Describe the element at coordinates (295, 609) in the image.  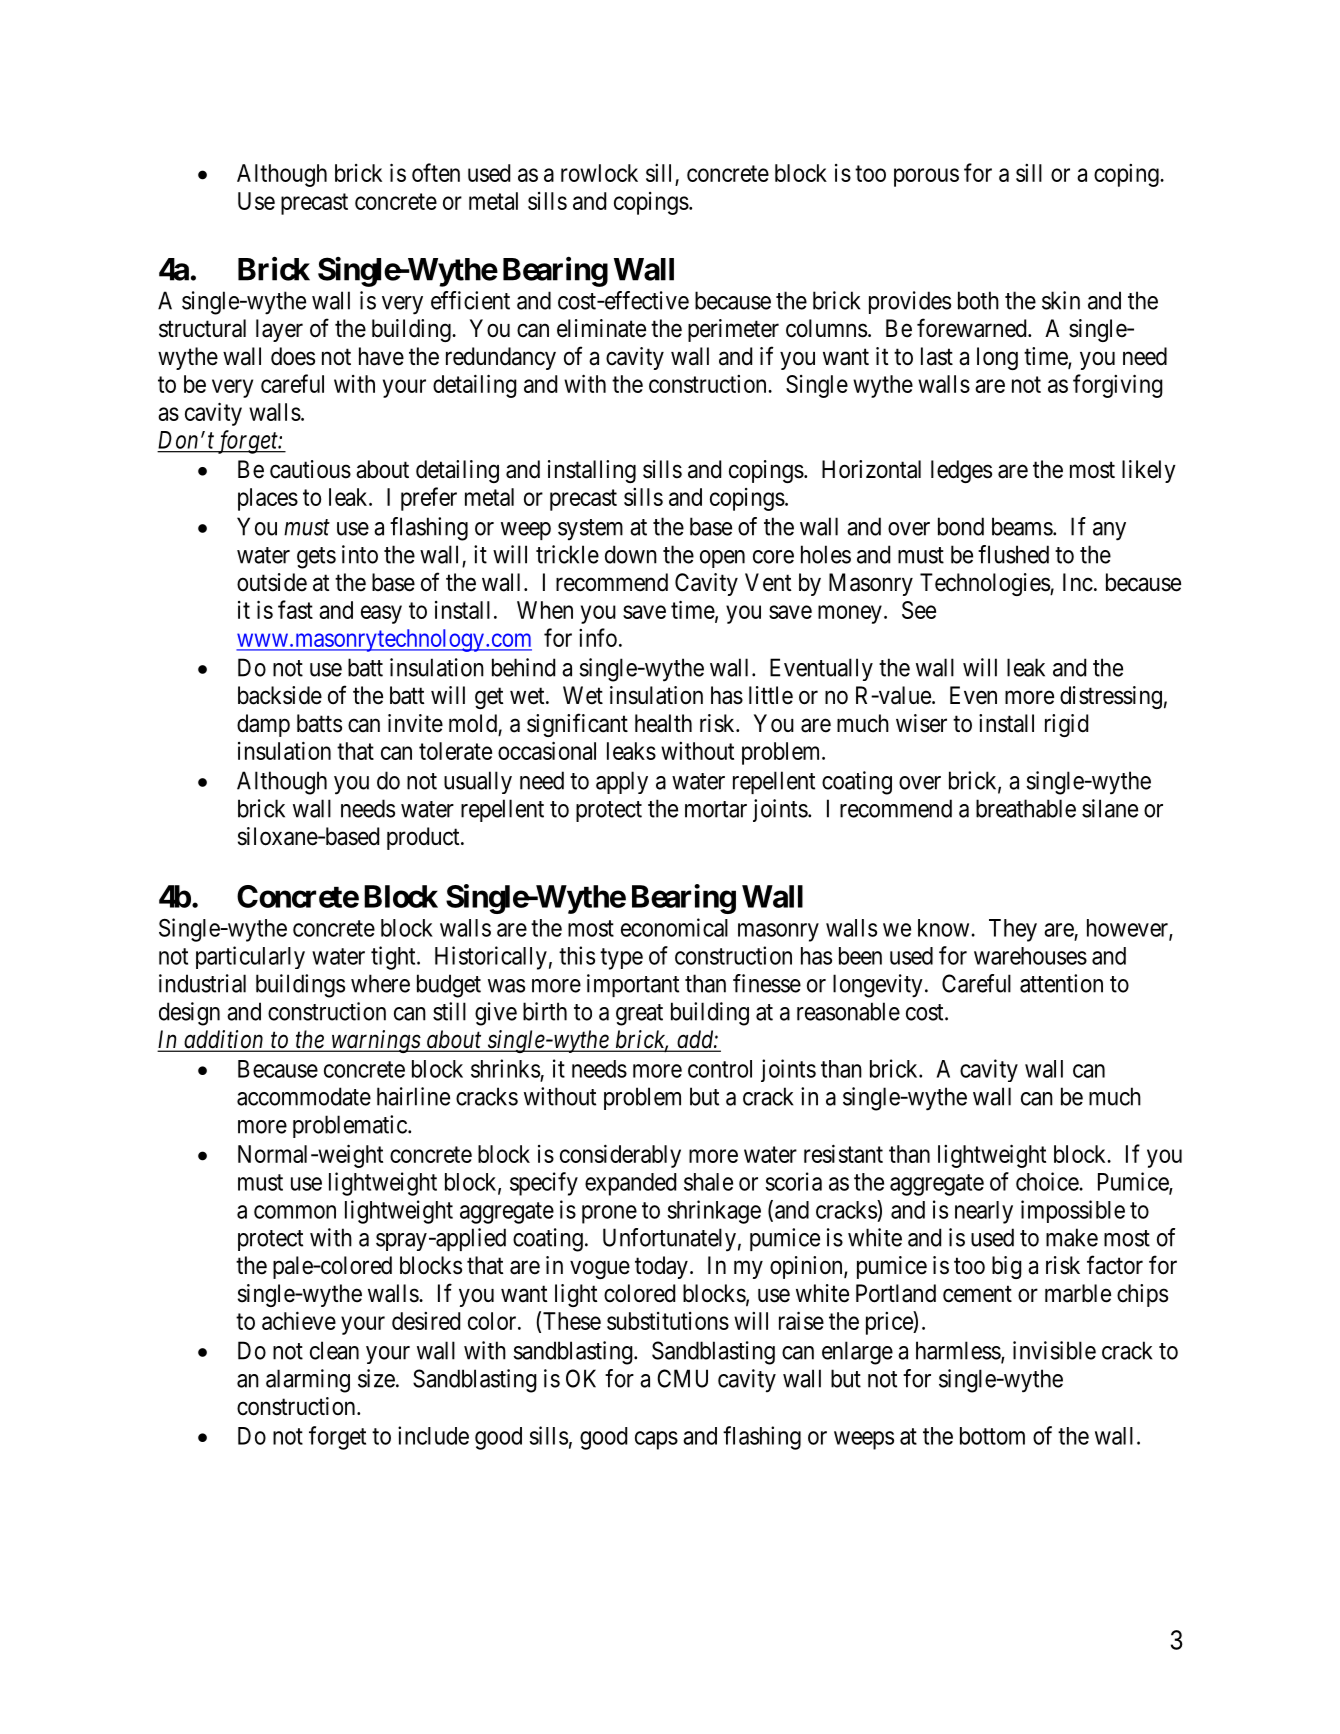
I see `fast` at that location.
